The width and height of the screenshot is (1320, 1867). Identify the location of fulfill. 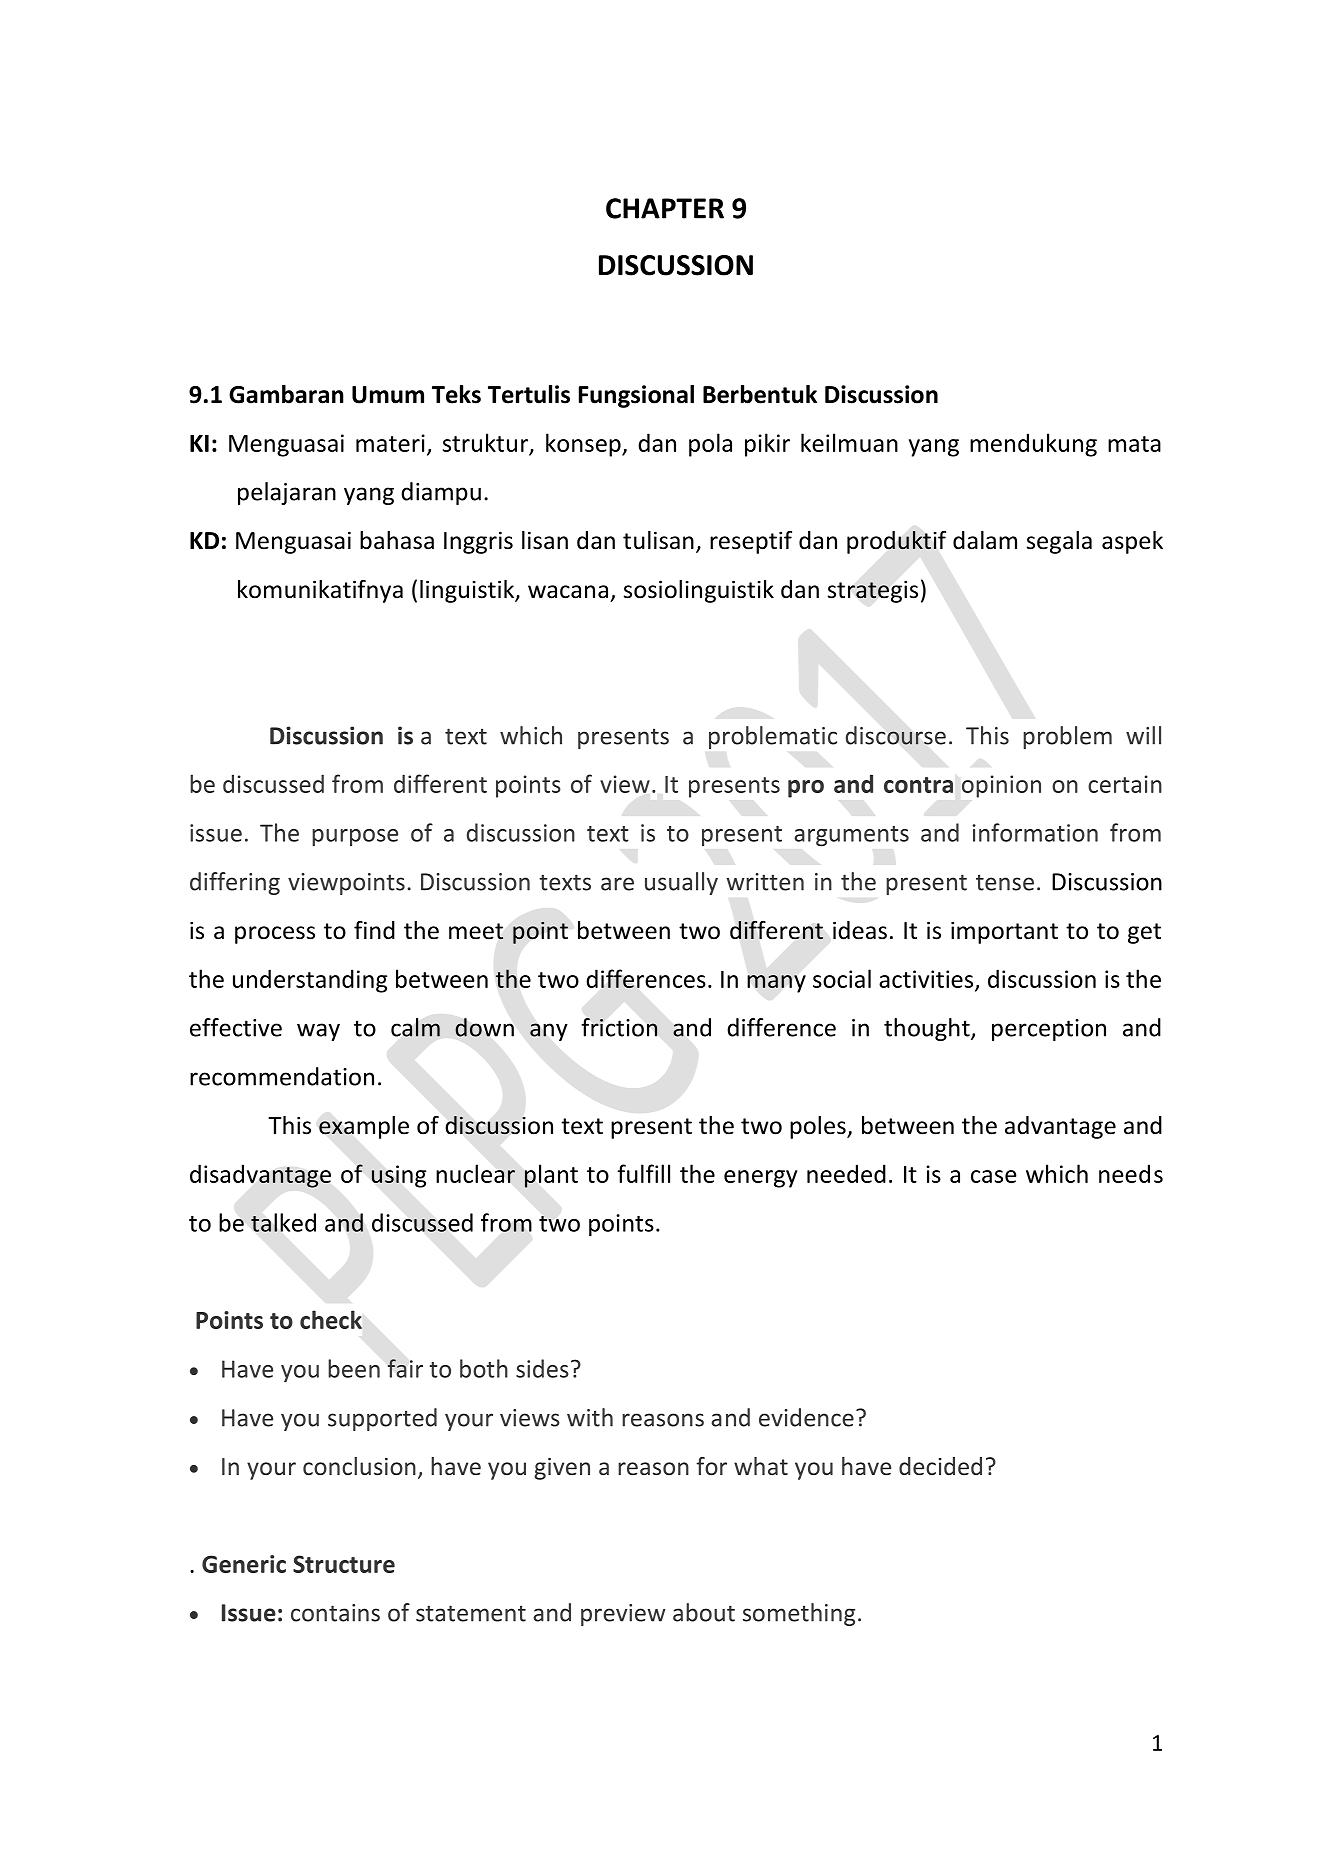
(643, 1173).
